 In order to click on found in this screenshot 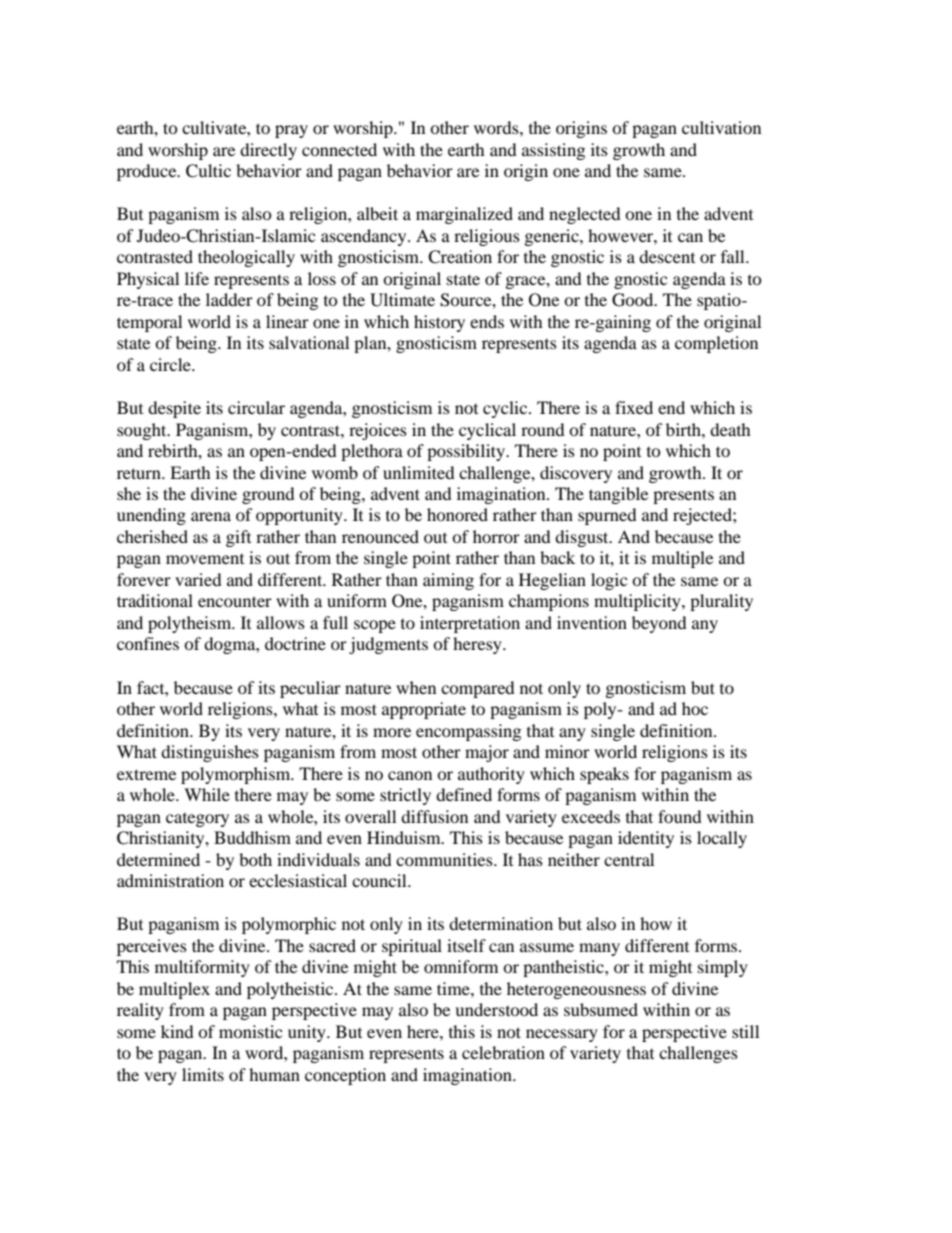, I will do `click(680, 816)`.
